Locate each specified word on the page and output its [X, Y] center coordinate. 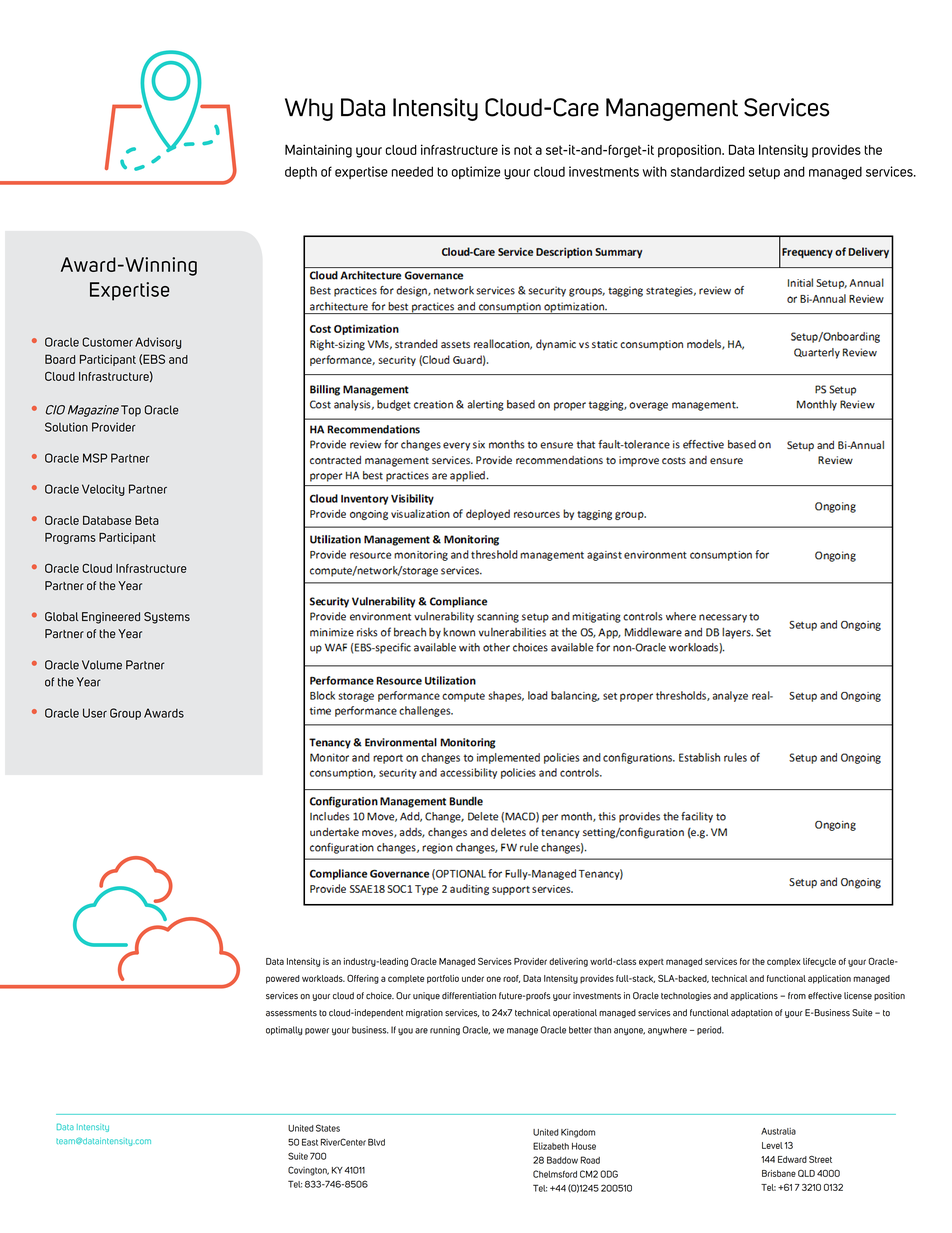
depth [301, 172]
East [310, 1142]
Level [772, 1145]
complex [784, 962]
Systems [167, 618]
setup [764, 173]
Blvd [376, 1142]
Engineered [111, 618]
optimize [476, 172]
